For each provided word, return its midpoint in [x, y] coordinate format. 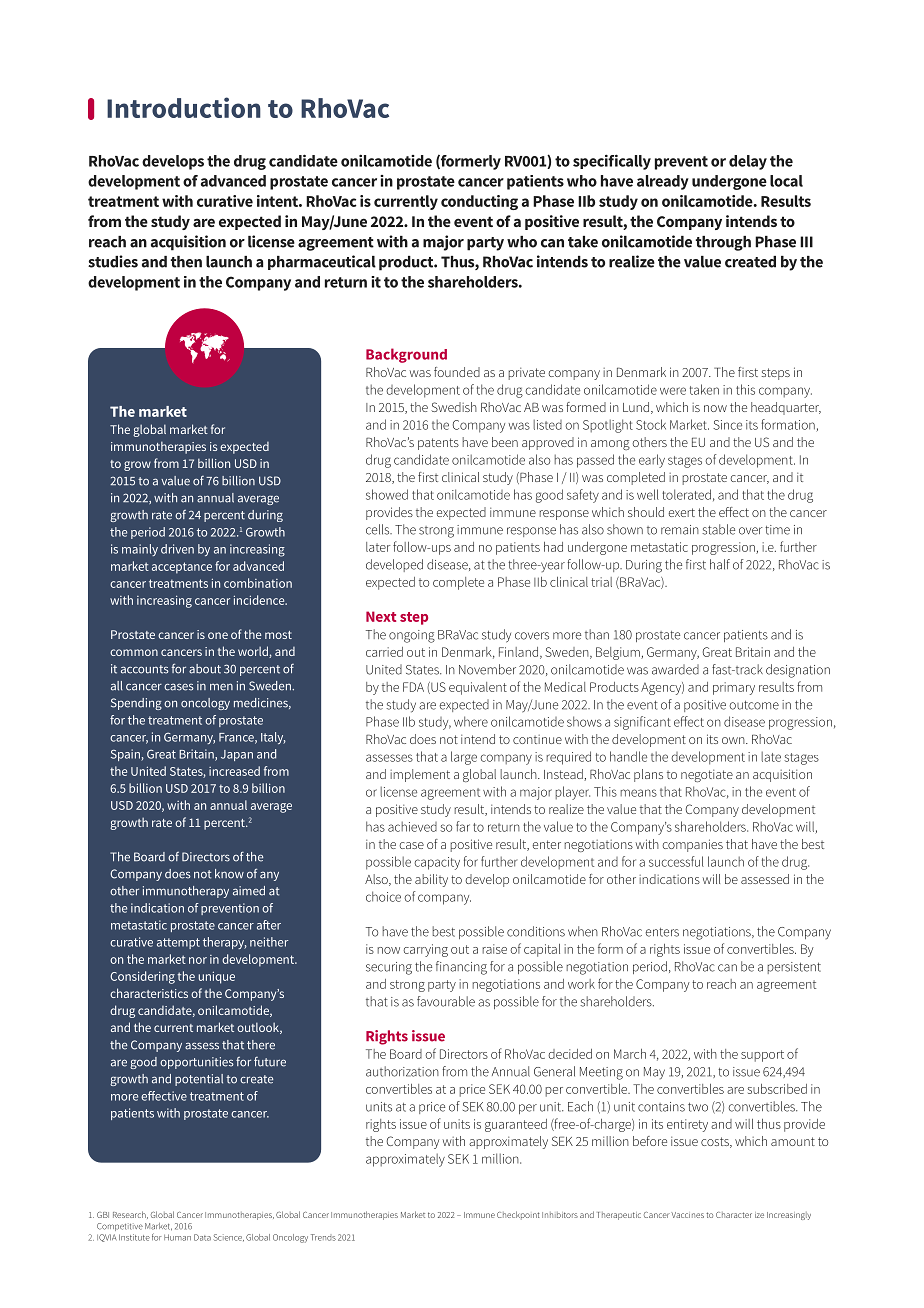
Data [202, 1237]
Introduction [184, 107]
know [229, 874]
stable [718, 529]
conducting [479, 202]
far [463, 826]
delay [748, 162]
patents [438, 444]
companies [692, 845]
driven [177, 549]
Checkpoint [518, 1215]
